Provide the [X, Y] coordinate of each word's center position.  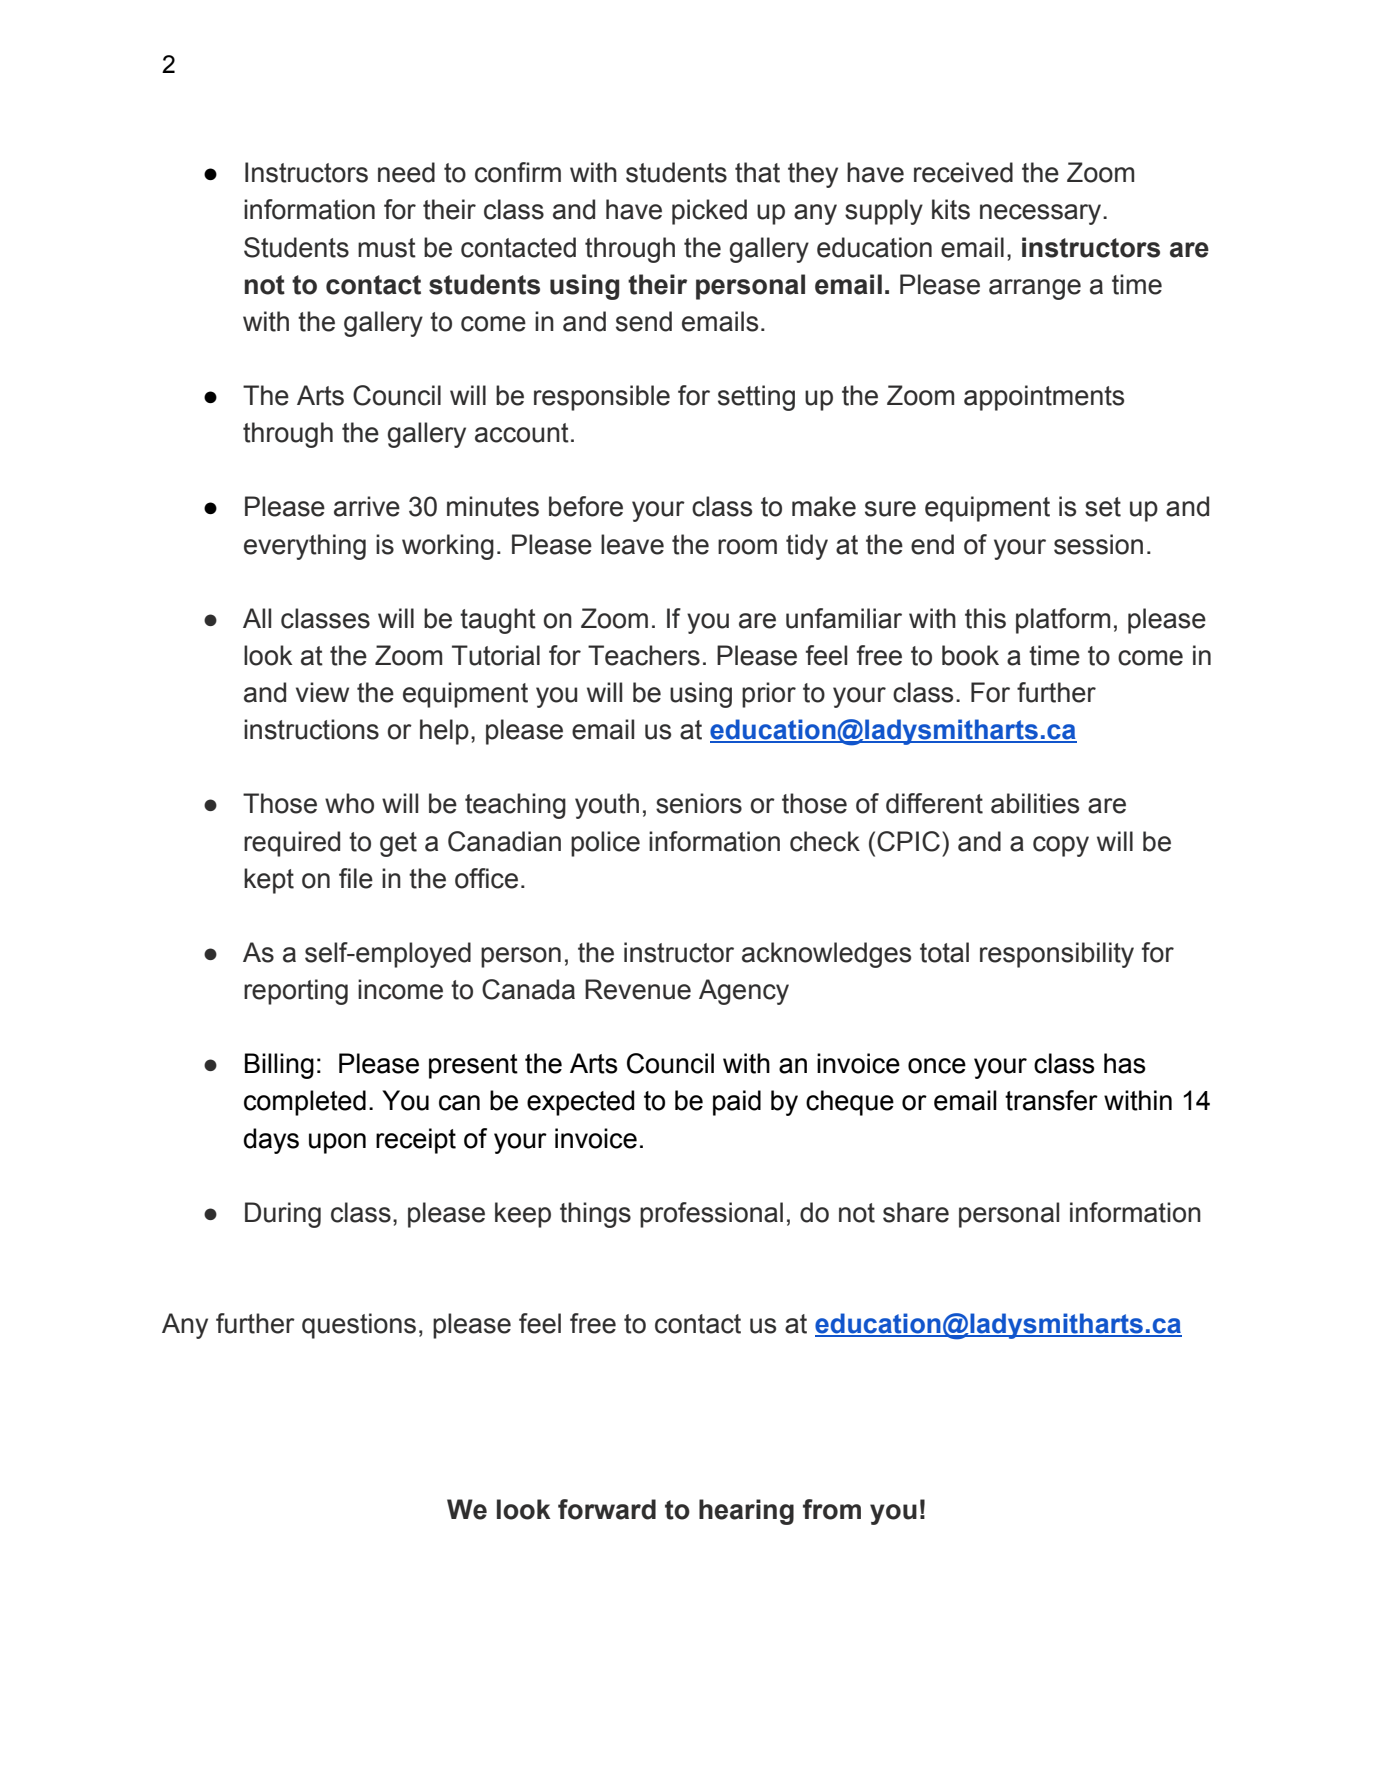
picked [709, 212]
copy [1061, 846]
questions [359, 1326]
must [387, 248]
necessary [1042, 214]
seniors [699, 803]
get [398, 844]
